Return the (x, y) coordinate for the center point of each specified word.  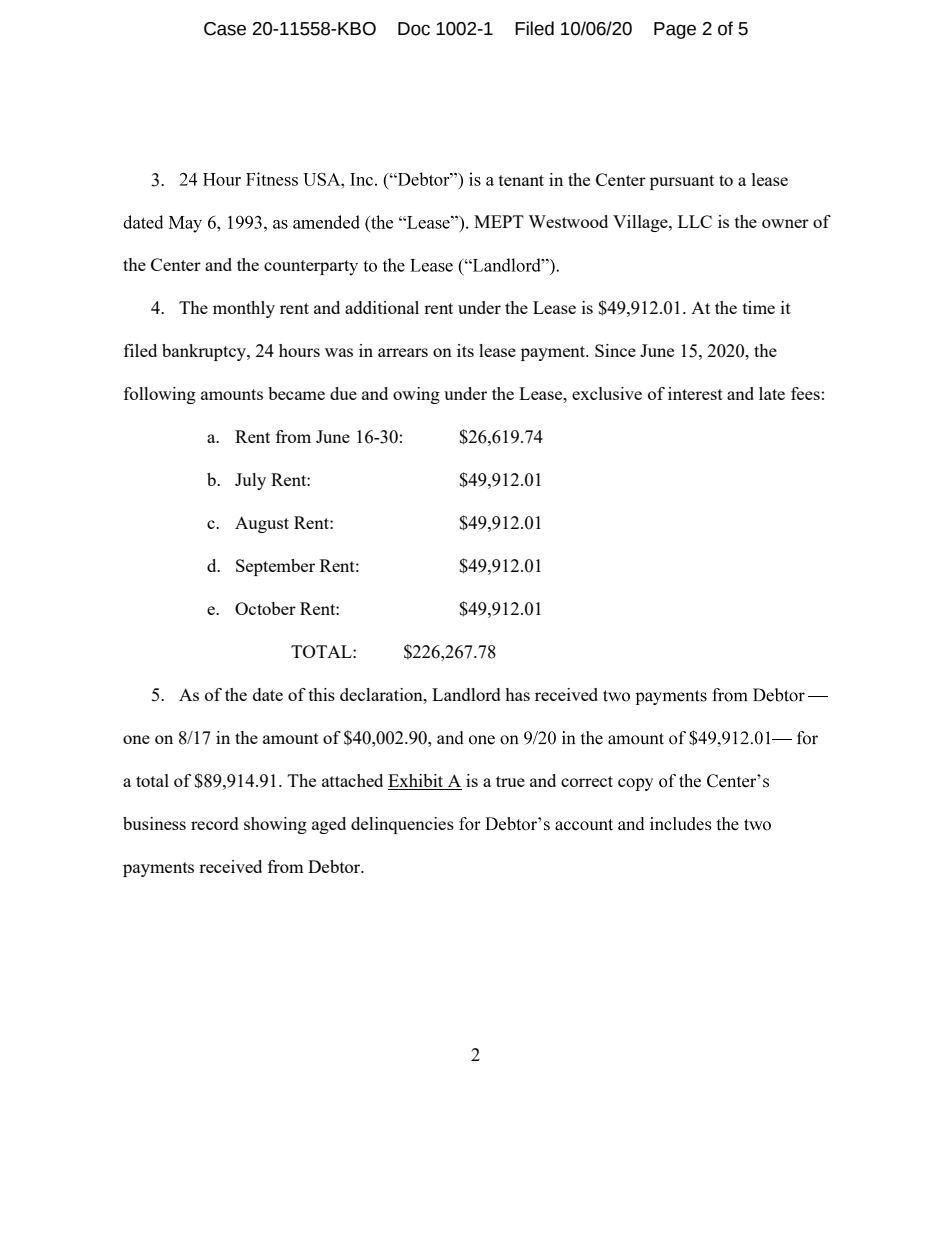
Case (225, 29)
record (215, 823)
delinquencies (402, 825)
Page (675, 30)
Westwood (568, 221)
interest (695, 393)
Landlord (466, 694)
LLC (695, 221)
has (517, 694)
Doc (414, 29)
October (265, 608)
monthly (244, 309)
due (343, 393)
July (250, 481)
